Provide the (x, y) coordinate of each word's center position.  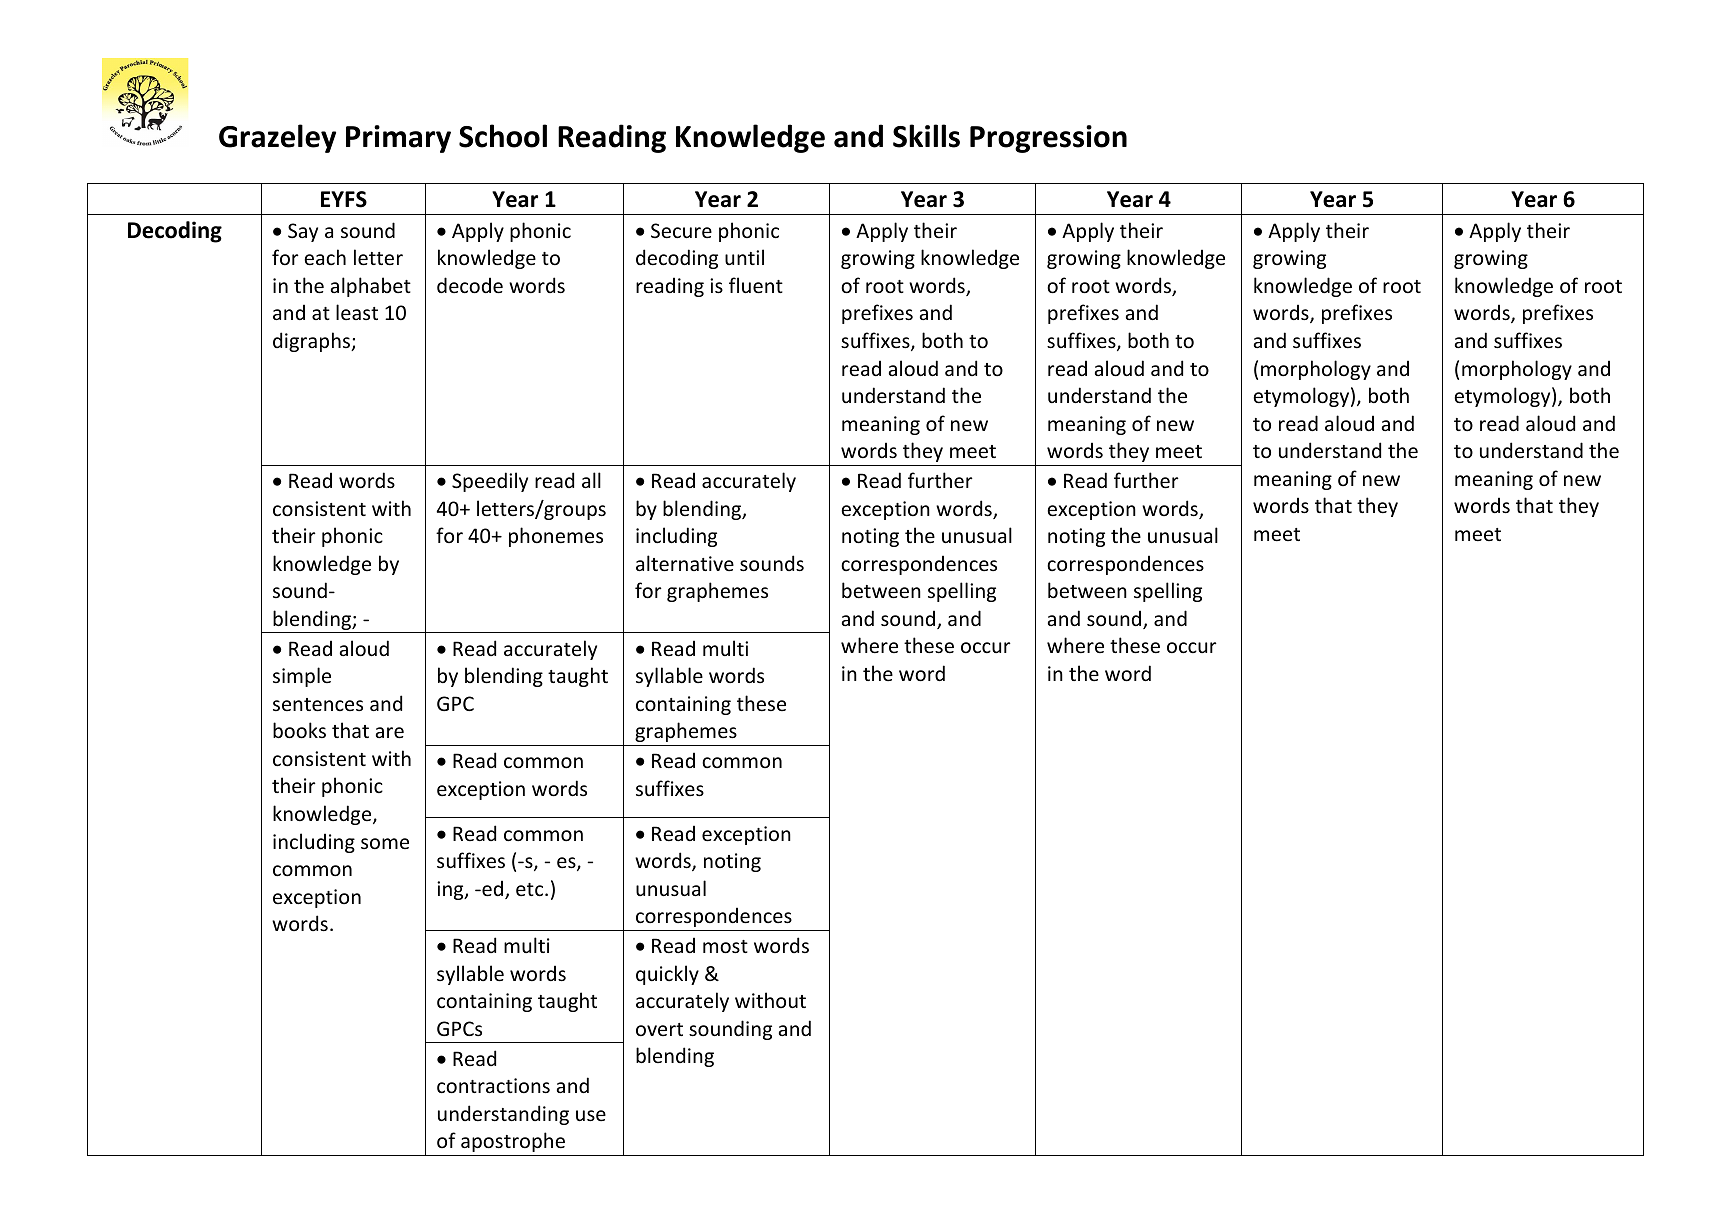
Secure (681, 231)
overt (659, 1030)
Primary (398, 139)
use (591, 1116)
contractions (493, 1086)
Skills (926, 136)
